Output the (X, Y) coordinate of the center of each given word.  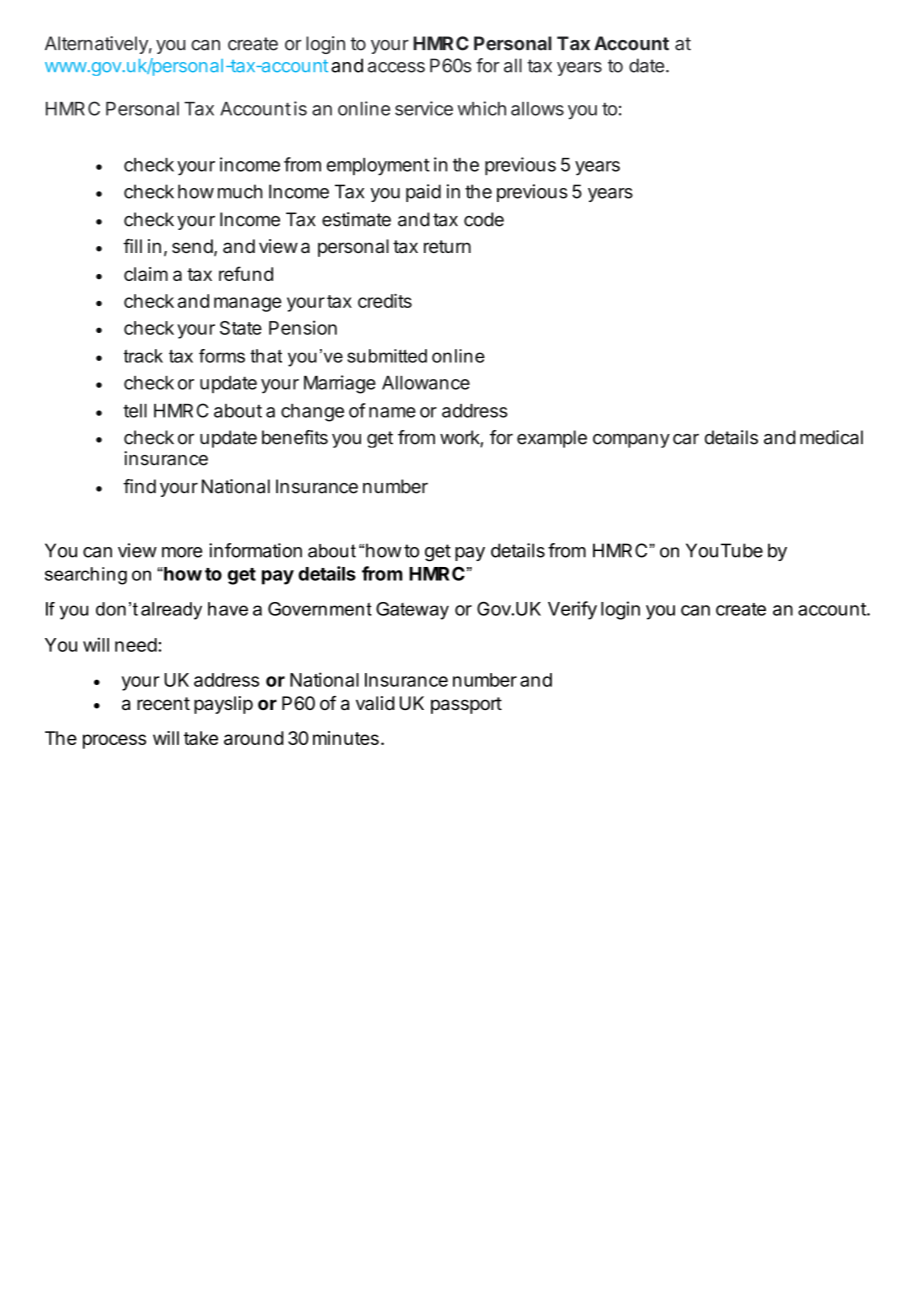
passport (466, 705)
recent (163, 704)
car (686, 439)
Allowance (426, 383)
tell (135, 411)
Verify (572, 610)
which (482, 108)
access (396, 67)
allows (537, 109)
